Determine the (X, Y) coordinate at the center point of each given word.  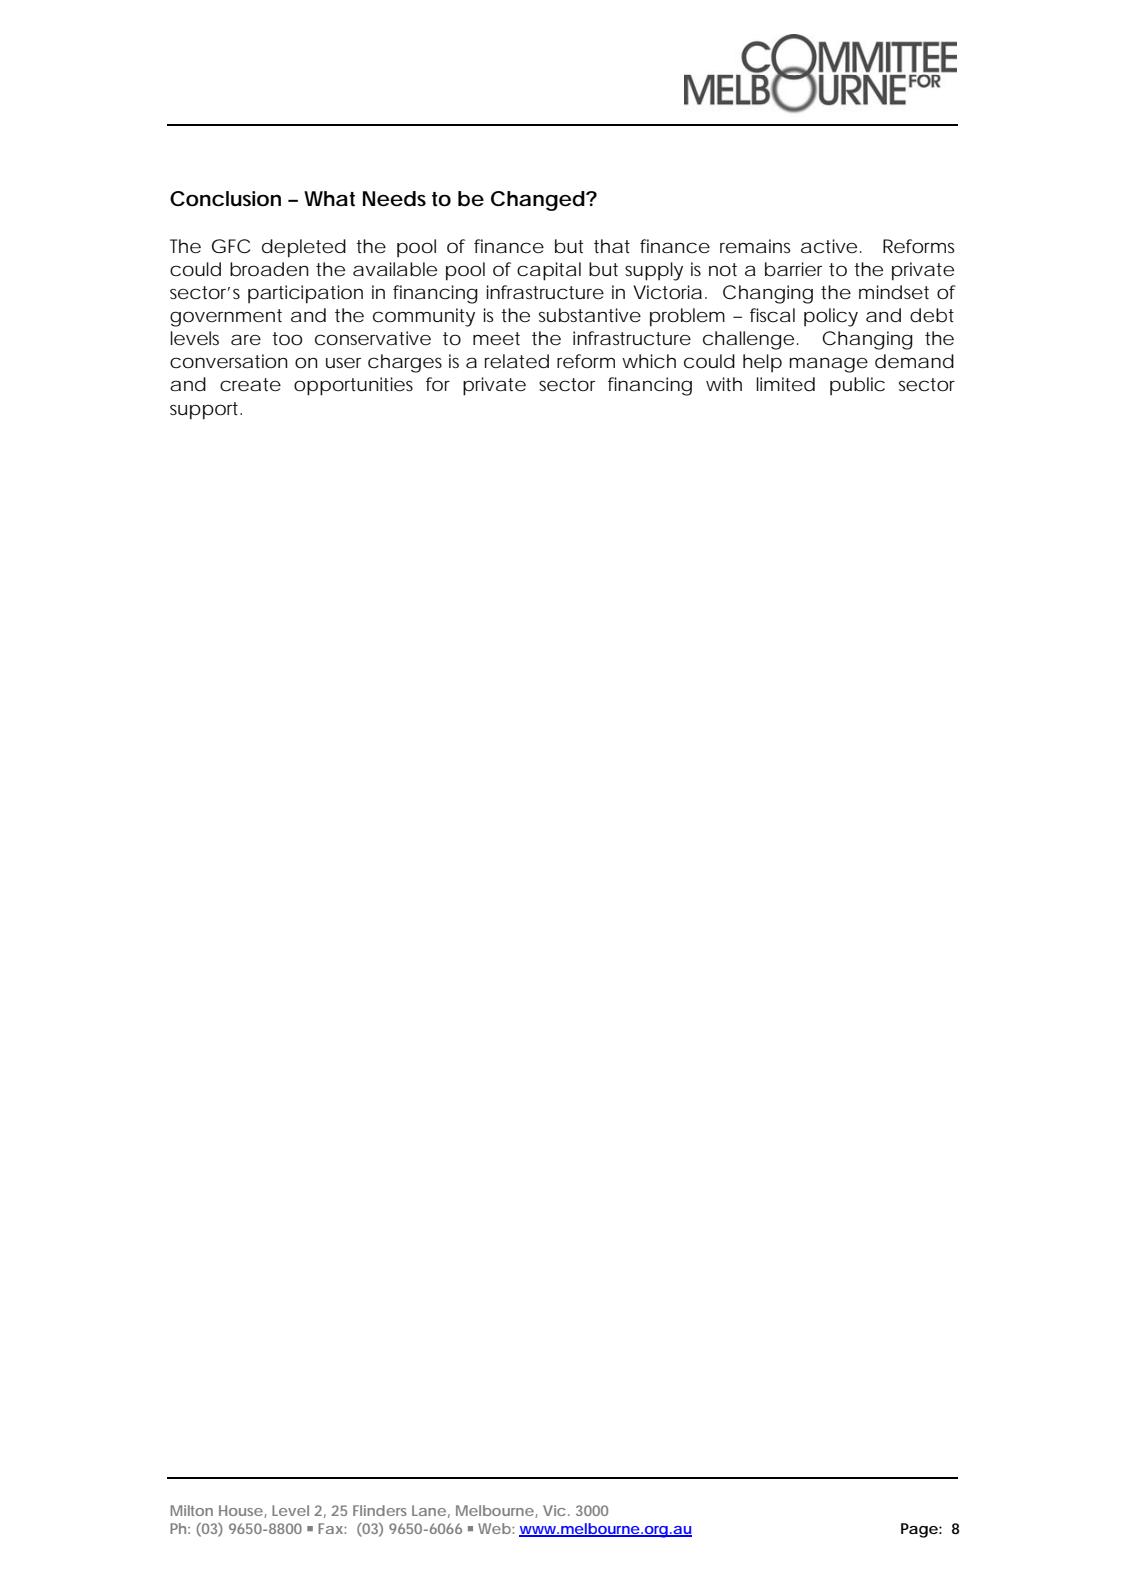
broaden (269, 269)
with (724, 384)
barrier (793, 269)
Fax (330, 1528)
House (241, 1510)
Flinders (380, 1510)
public (857, 386)
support (204, 411)
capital (549, 271)
